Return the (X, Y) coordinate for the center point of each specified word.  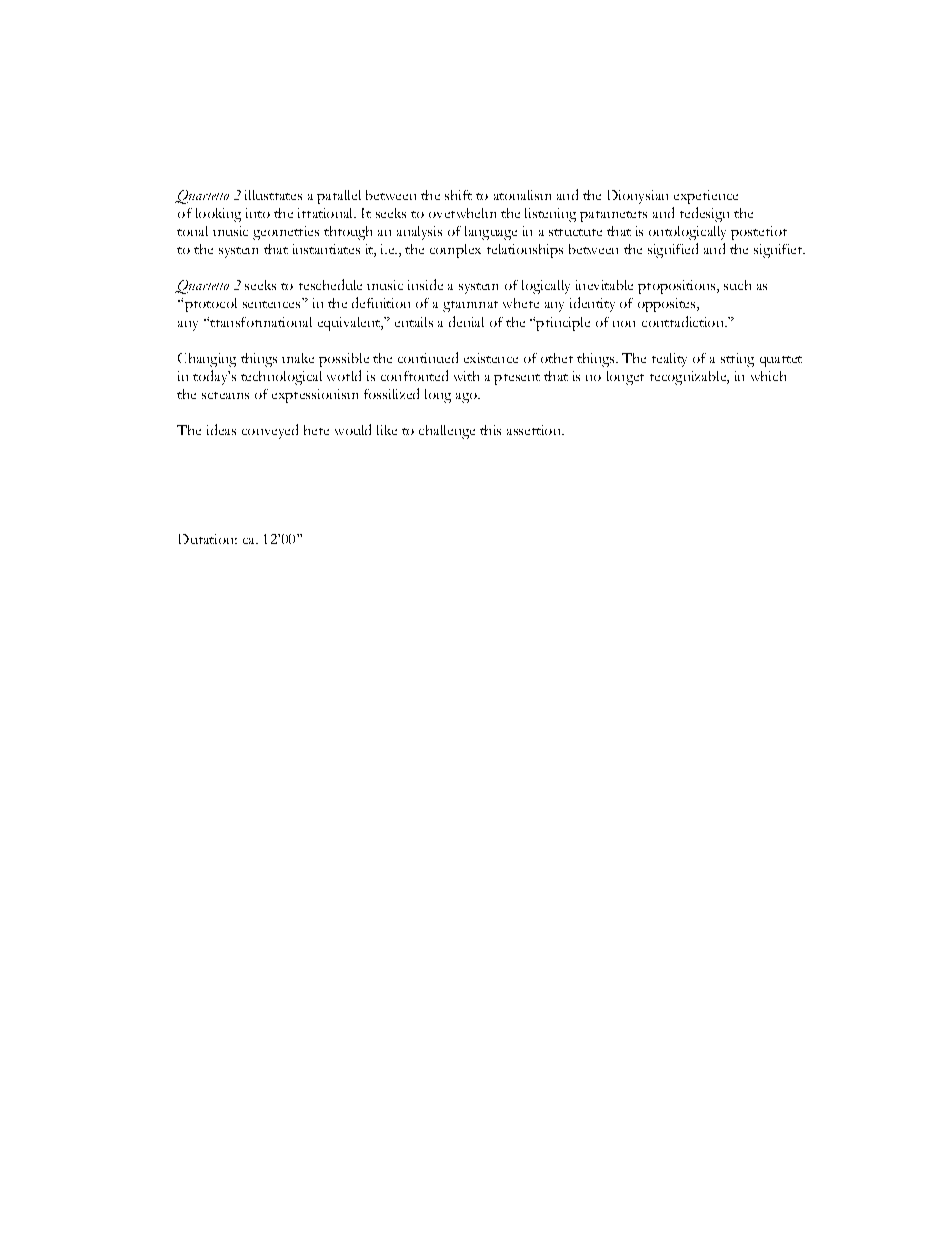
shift (458, 195)
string (737, 360)
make (298, 358)
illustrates (273, 195)
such (737, 285)
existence (491, 358)
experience (706, 197)
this (490, 430)
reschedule (330, 284)
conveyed (270, 431)
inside (425, 284)
